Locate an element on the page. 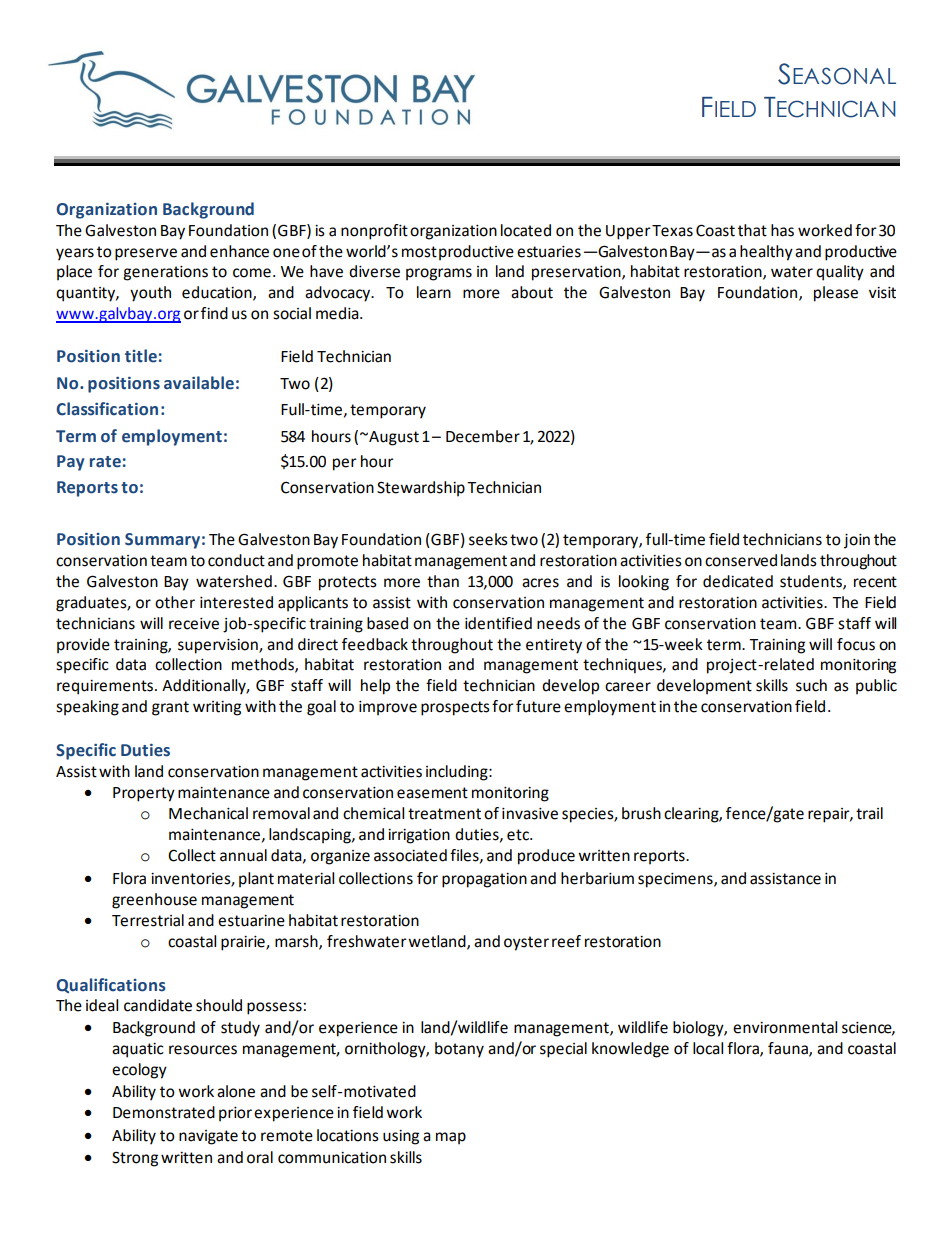 The width and height of the document is (952, 1233). programs is located at coordinates (439, 274).
